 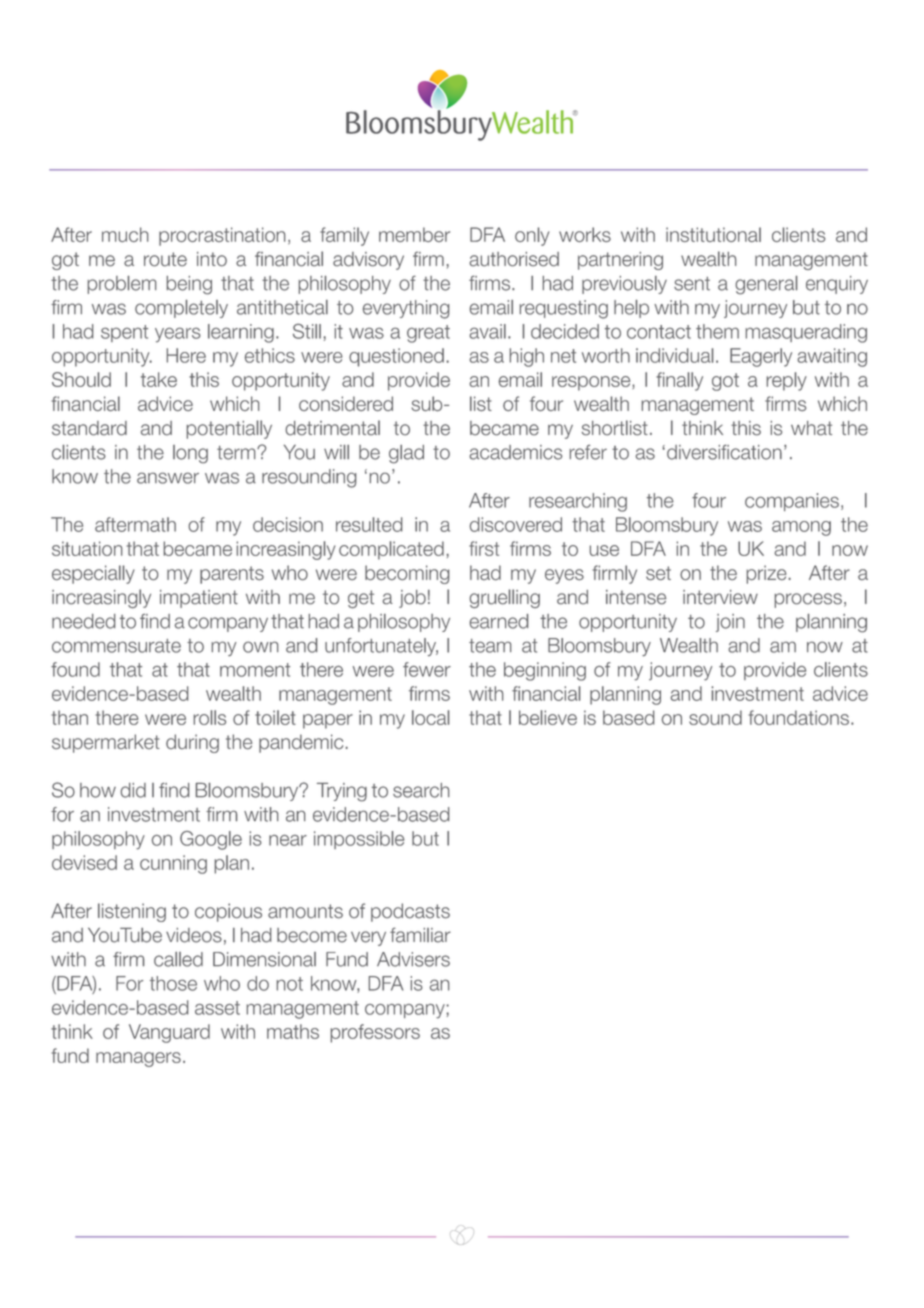 I want to click on companies, so click(x=792, y=502).
